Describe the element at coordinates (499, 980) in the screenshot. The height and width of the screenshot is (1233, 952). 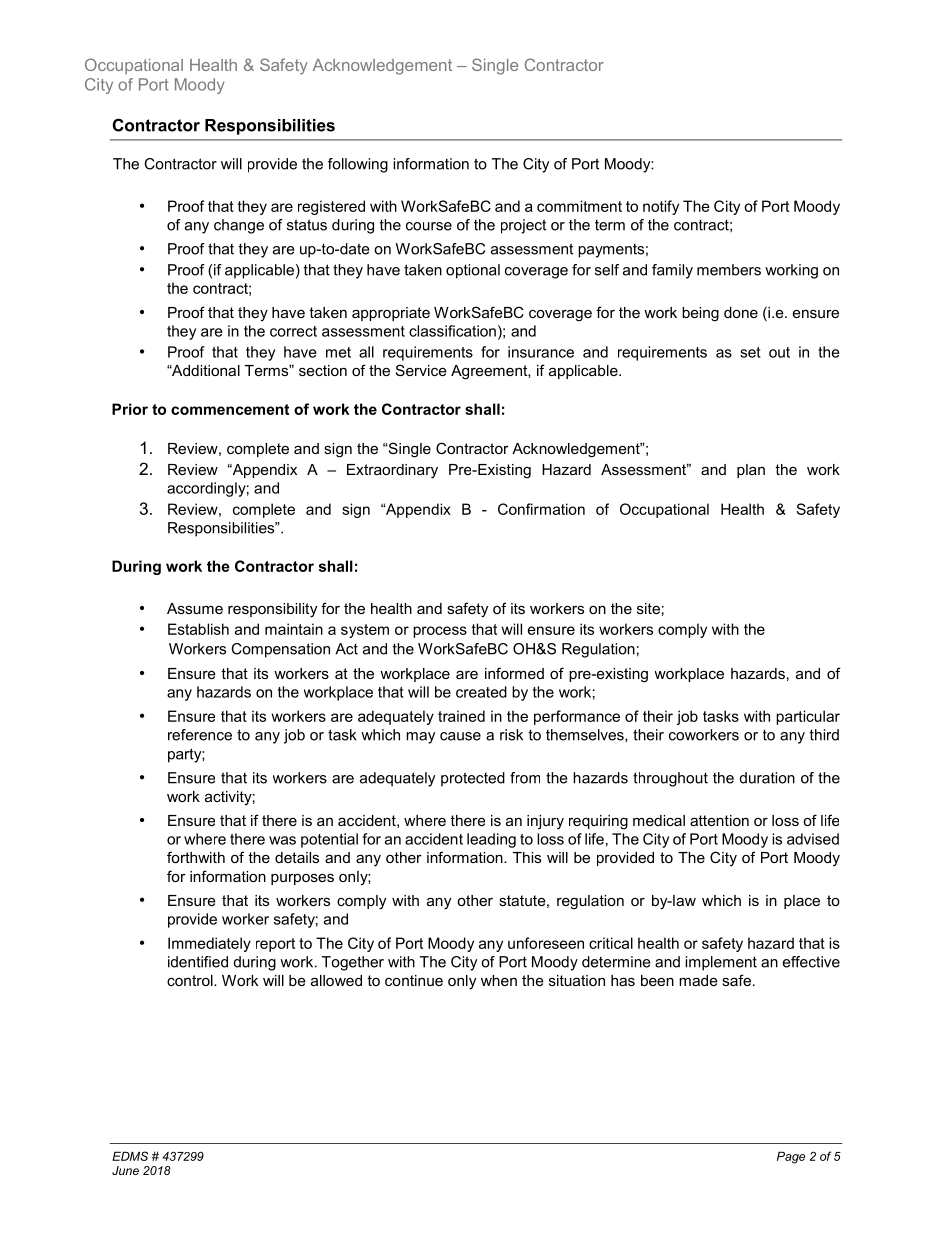
I see `when` at that location.
